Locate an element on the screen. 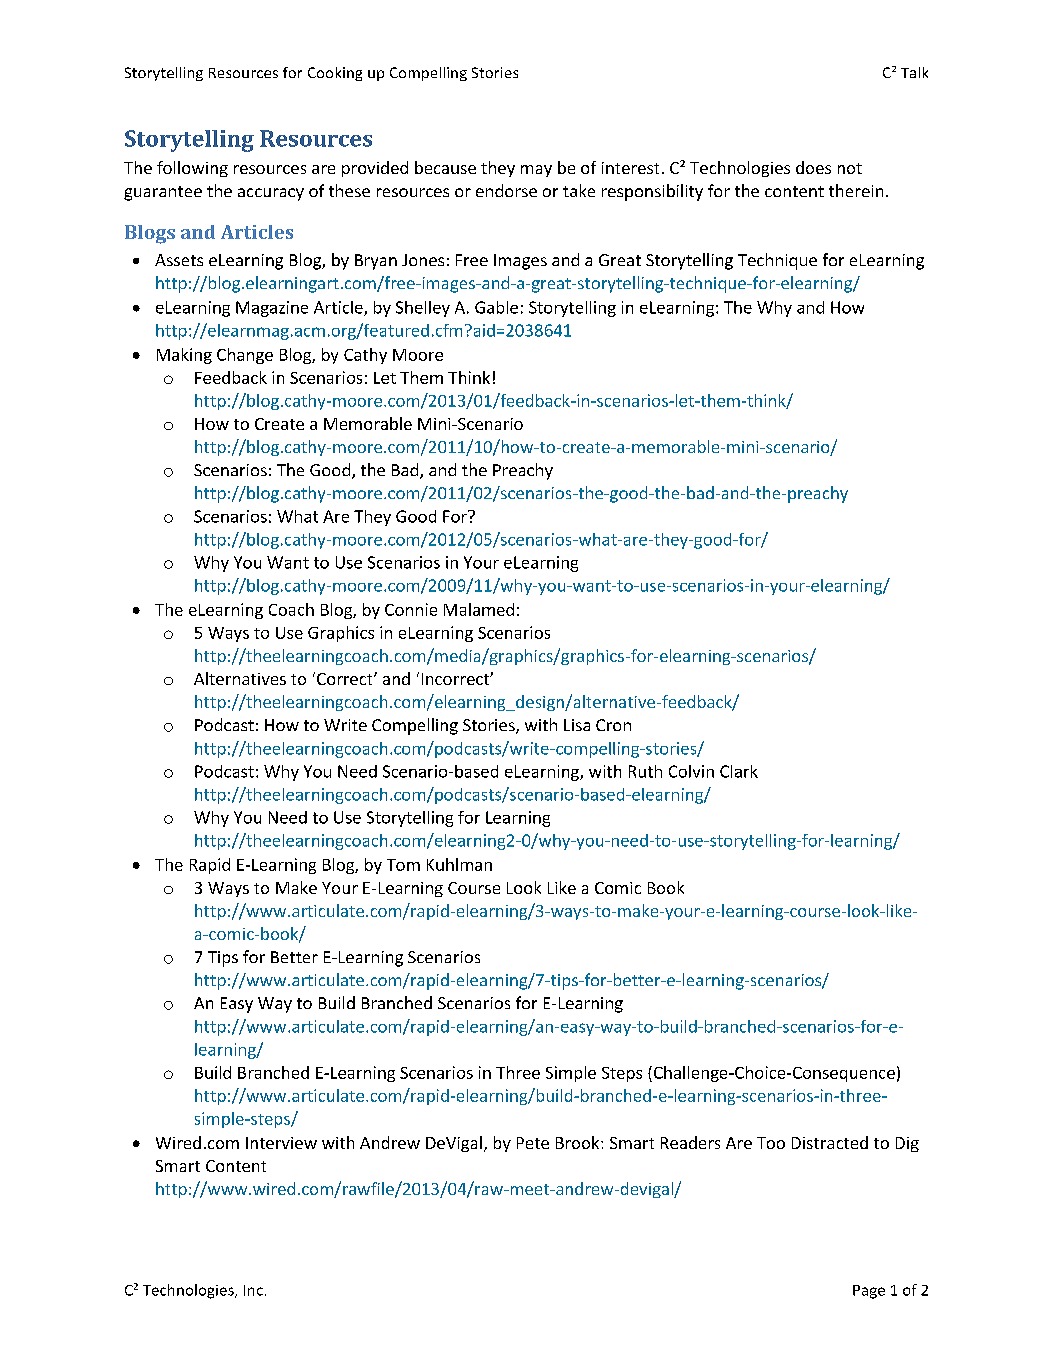  Ruth is located at coordinates (645, 771).
